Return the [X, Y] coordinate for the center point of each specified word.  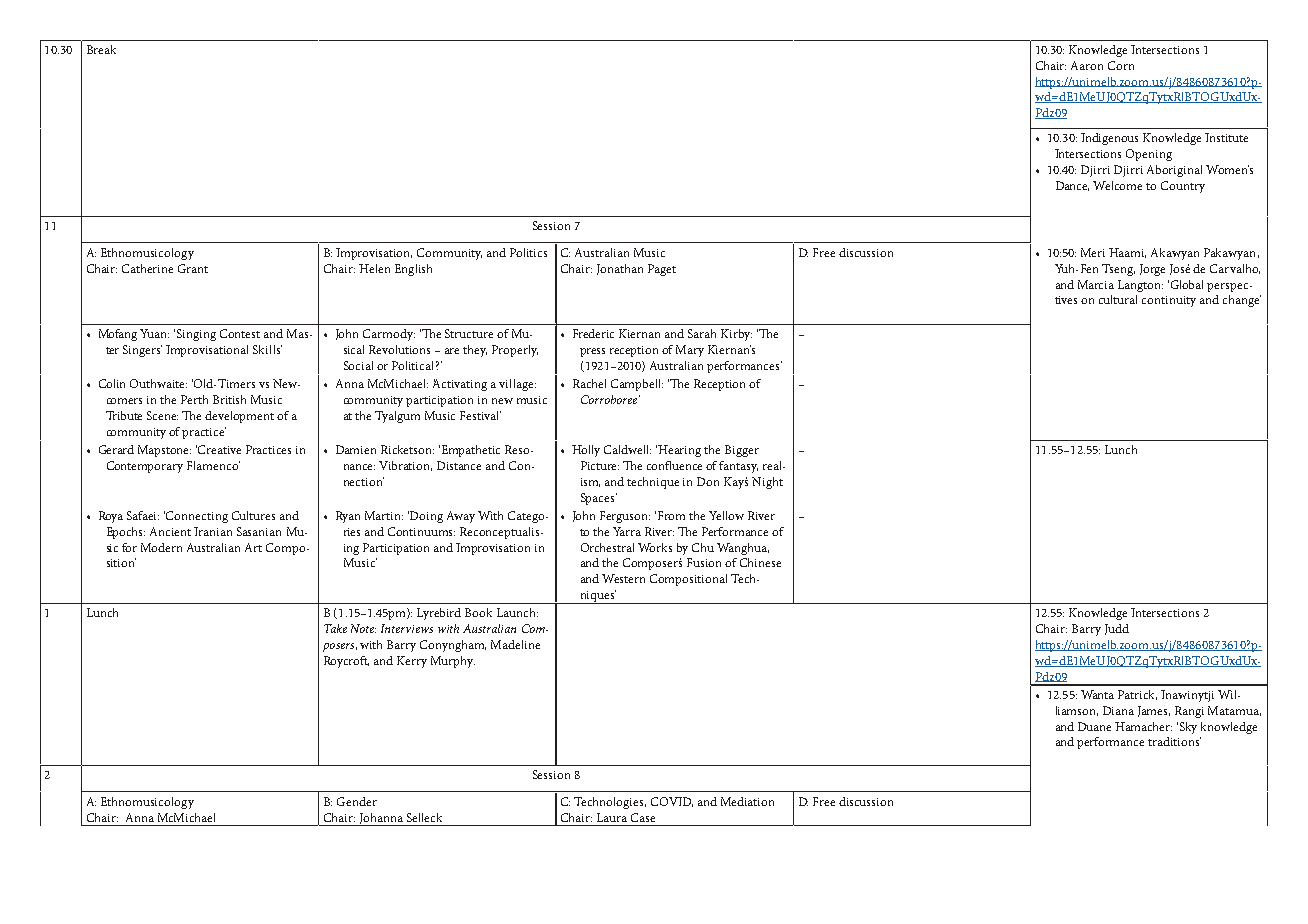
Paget [662, 270]
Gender [357, 801]
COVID [672, 802]
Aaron [1087, 65]
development [239, 417]
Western [623, 578]
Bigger [742, 451]
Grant [193, 268]
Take [335, 628]
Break [101, 49]
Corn [1121, 65]
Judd [1117, 629]
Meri [1093, 252]
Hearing [679, 451]
